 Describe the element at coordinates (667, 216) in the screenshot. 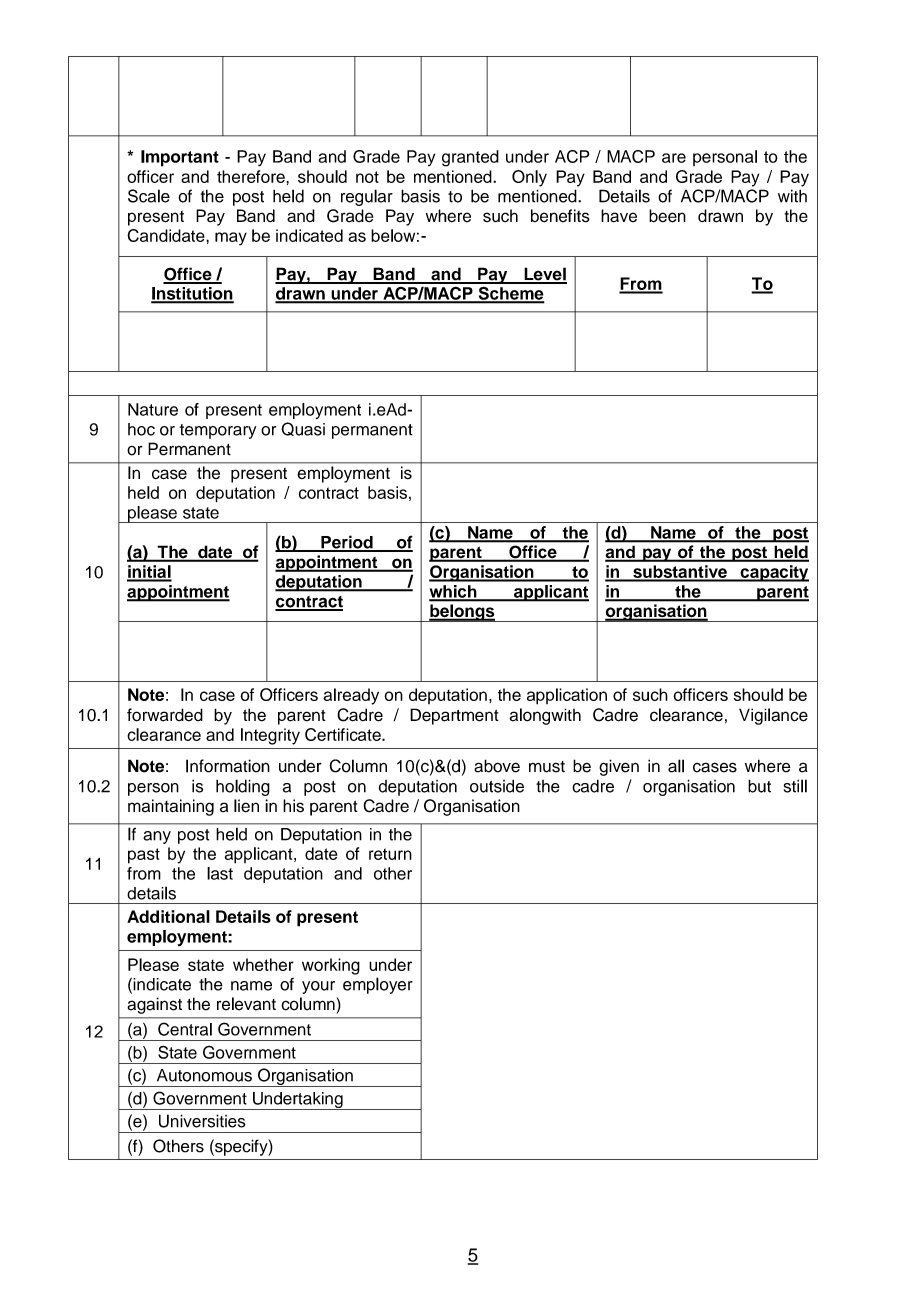

I see `been` at that location.
